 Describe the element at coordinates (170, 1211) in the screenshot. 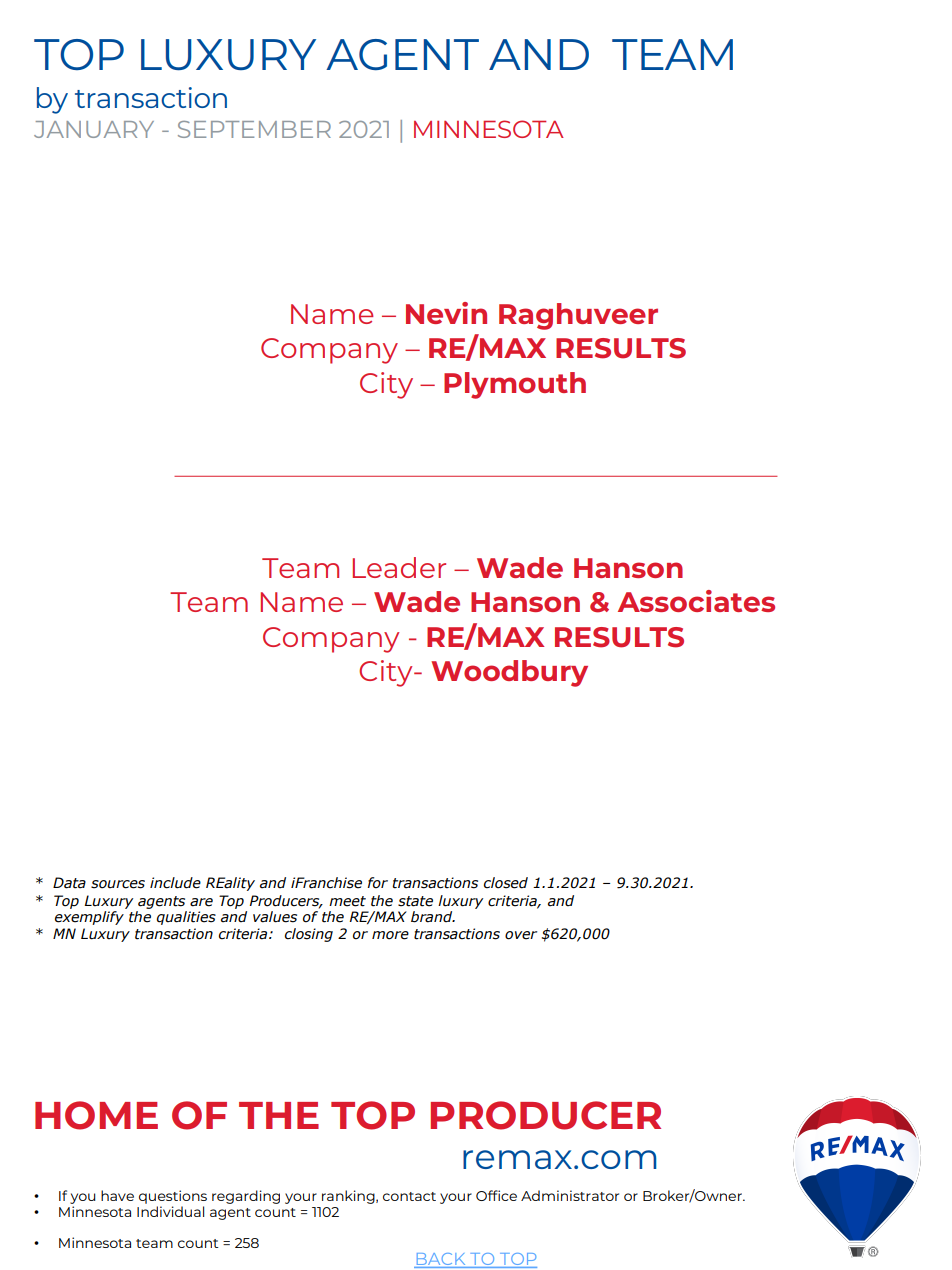

I see `Individual` at that location.
